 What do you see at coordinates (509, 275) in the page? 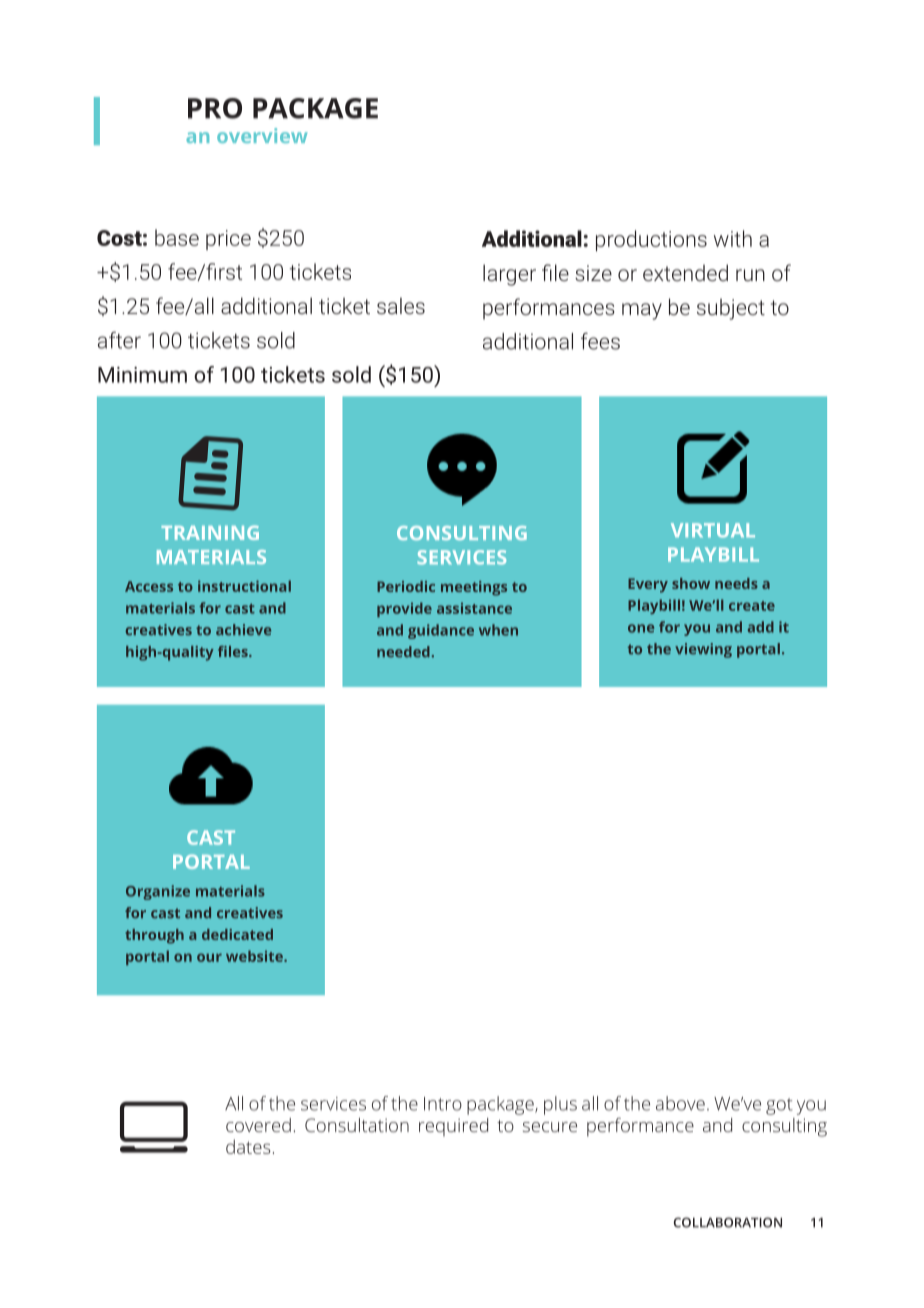
I see `larger` at bounding box center [509, 275].
